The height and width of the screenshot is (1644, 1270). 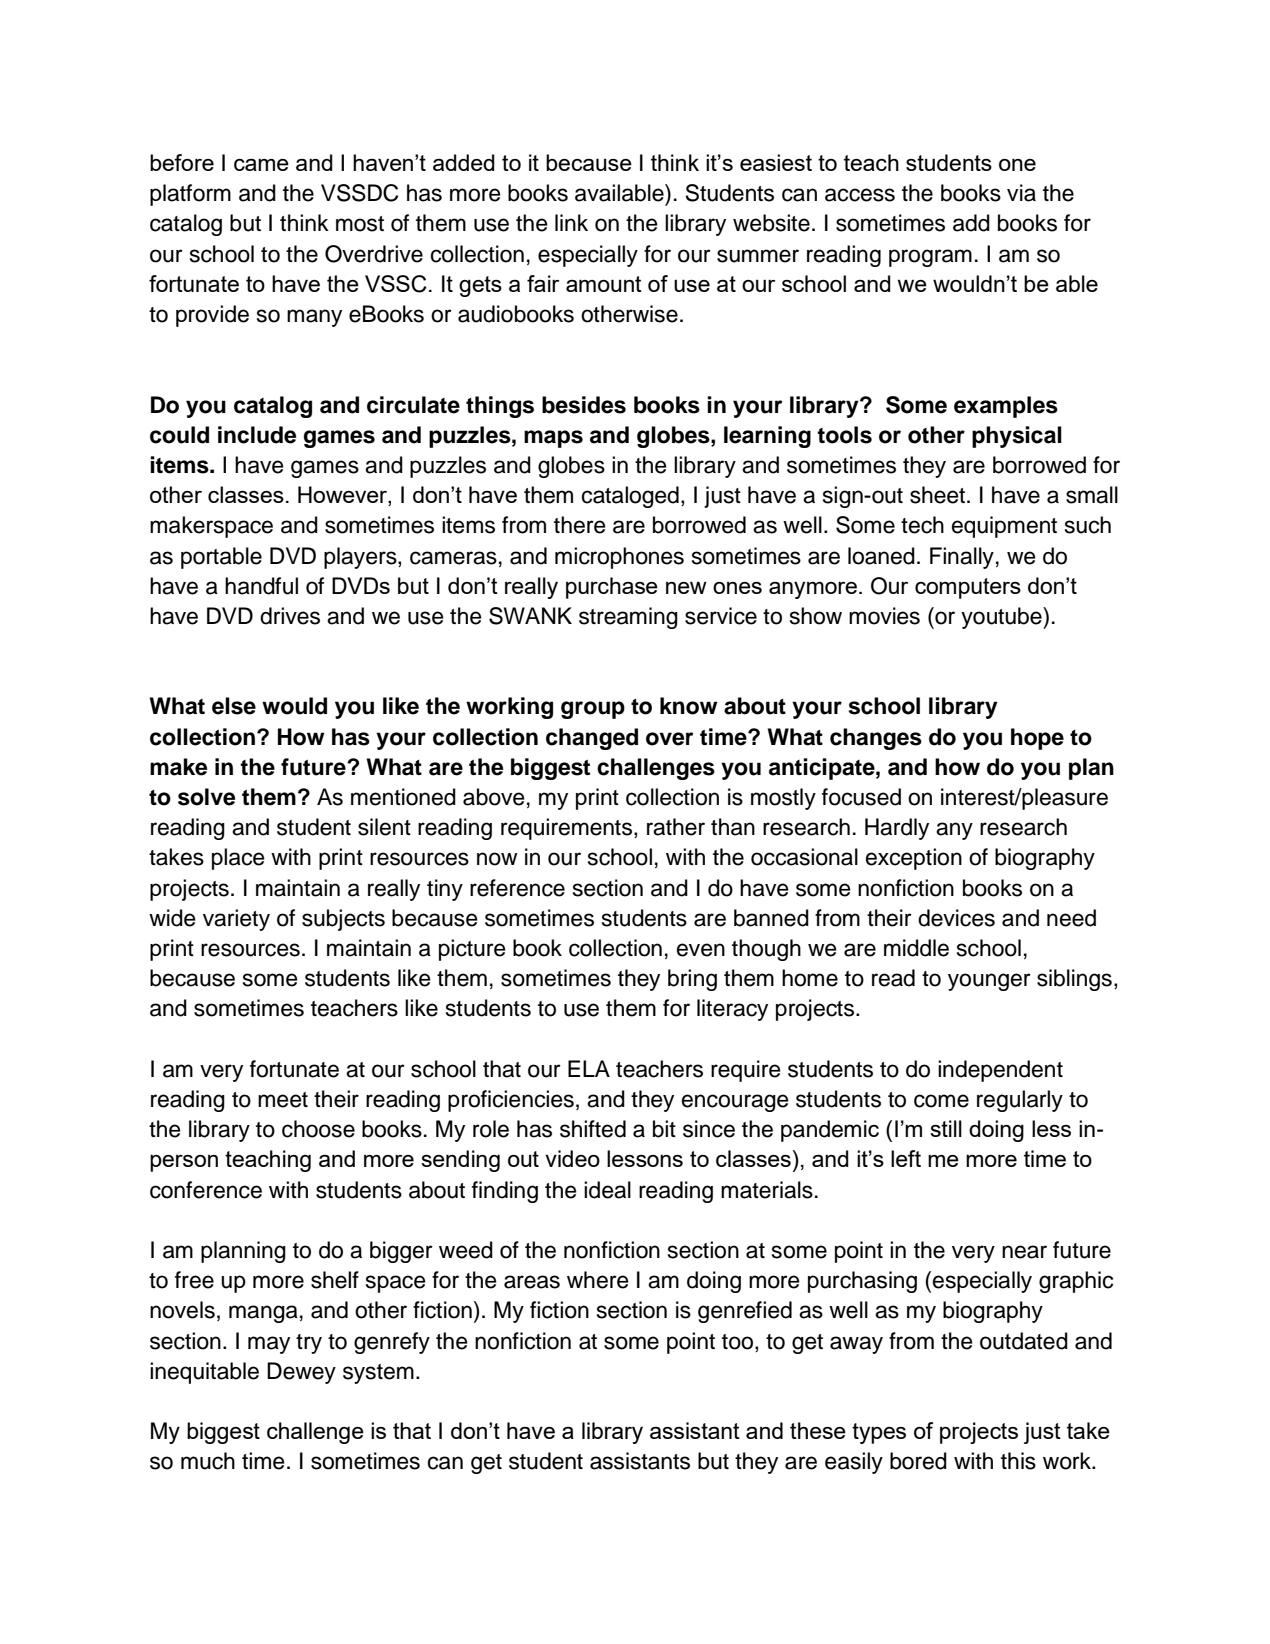 I want to click on youtube, so click(x=1002, y=618).
